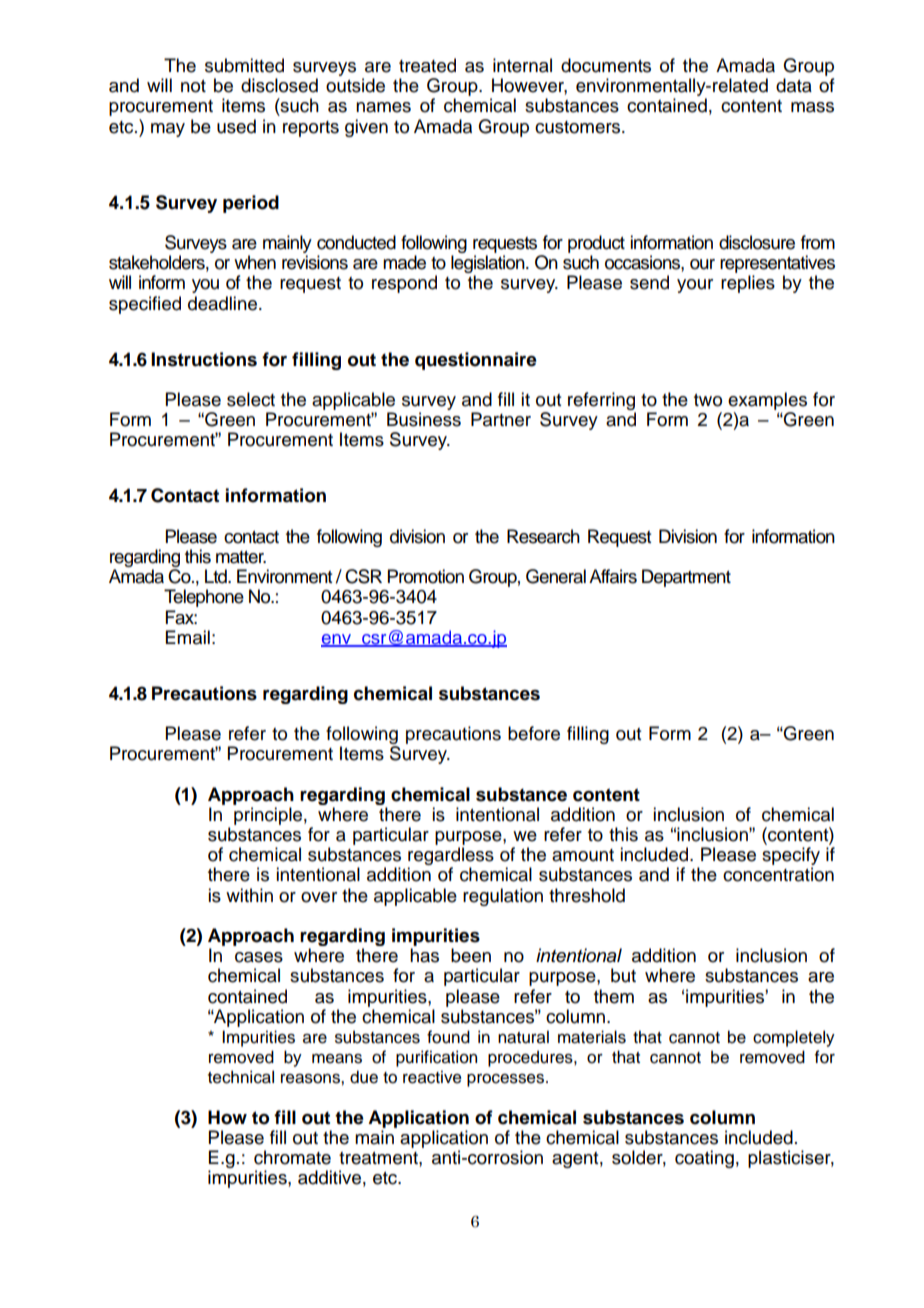  Describe the element at coordinates (522, 65) in the page. I see `internal` at that location.
